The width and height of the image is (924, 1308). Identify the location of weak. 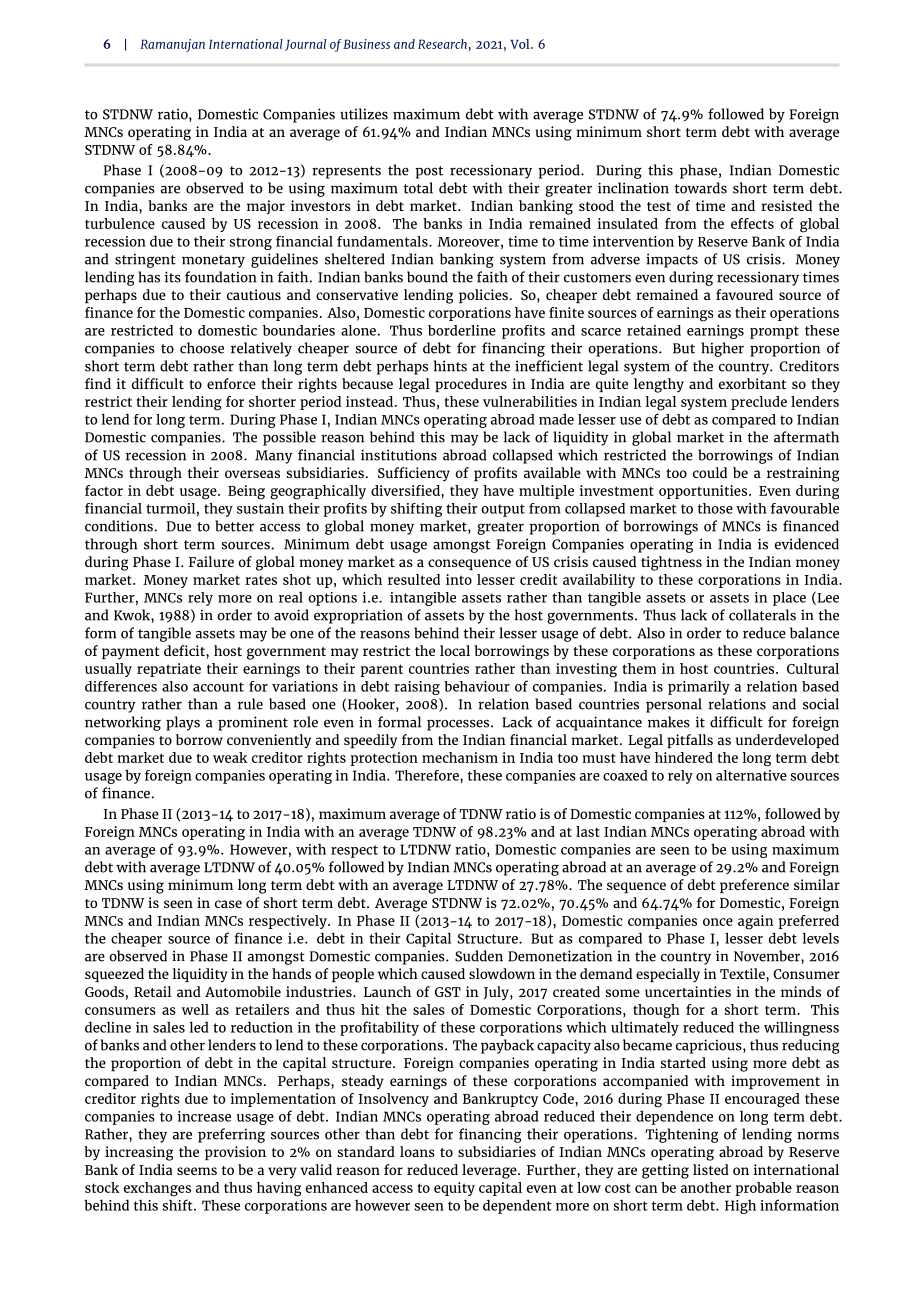
(230, 757).
